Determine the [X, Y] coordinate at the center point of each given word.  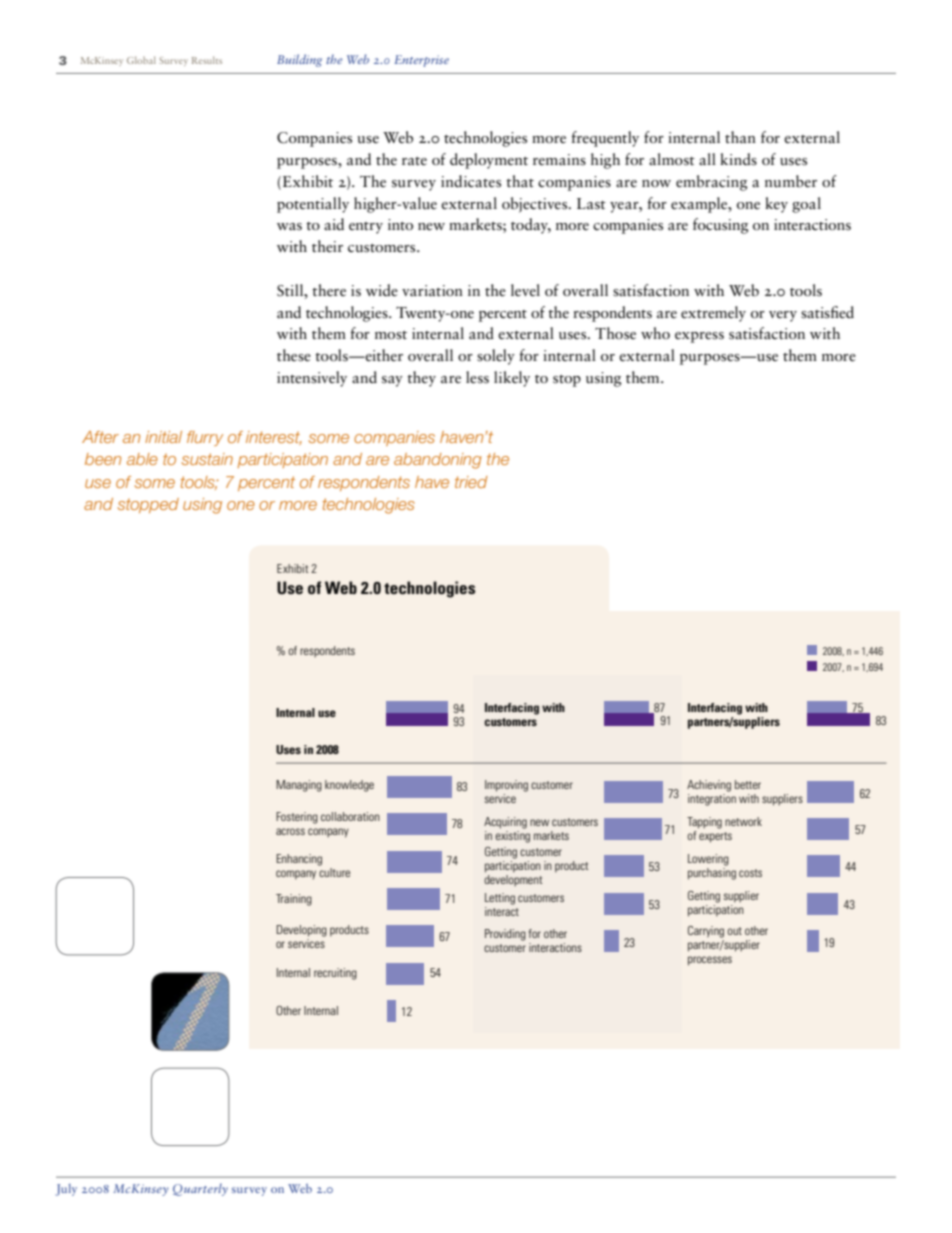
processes [710, 961]
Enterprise [421, 61]
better [748, 784]
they [421, 379]
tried [471, 482]
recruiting [335, 974]
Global [141, 60]
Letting [500, 899]
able [142, 459]
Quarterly [200, 1189]
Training [294, 900]
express [699, 337]
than [740, 137]
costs [750, 873]
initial [163, 437]
